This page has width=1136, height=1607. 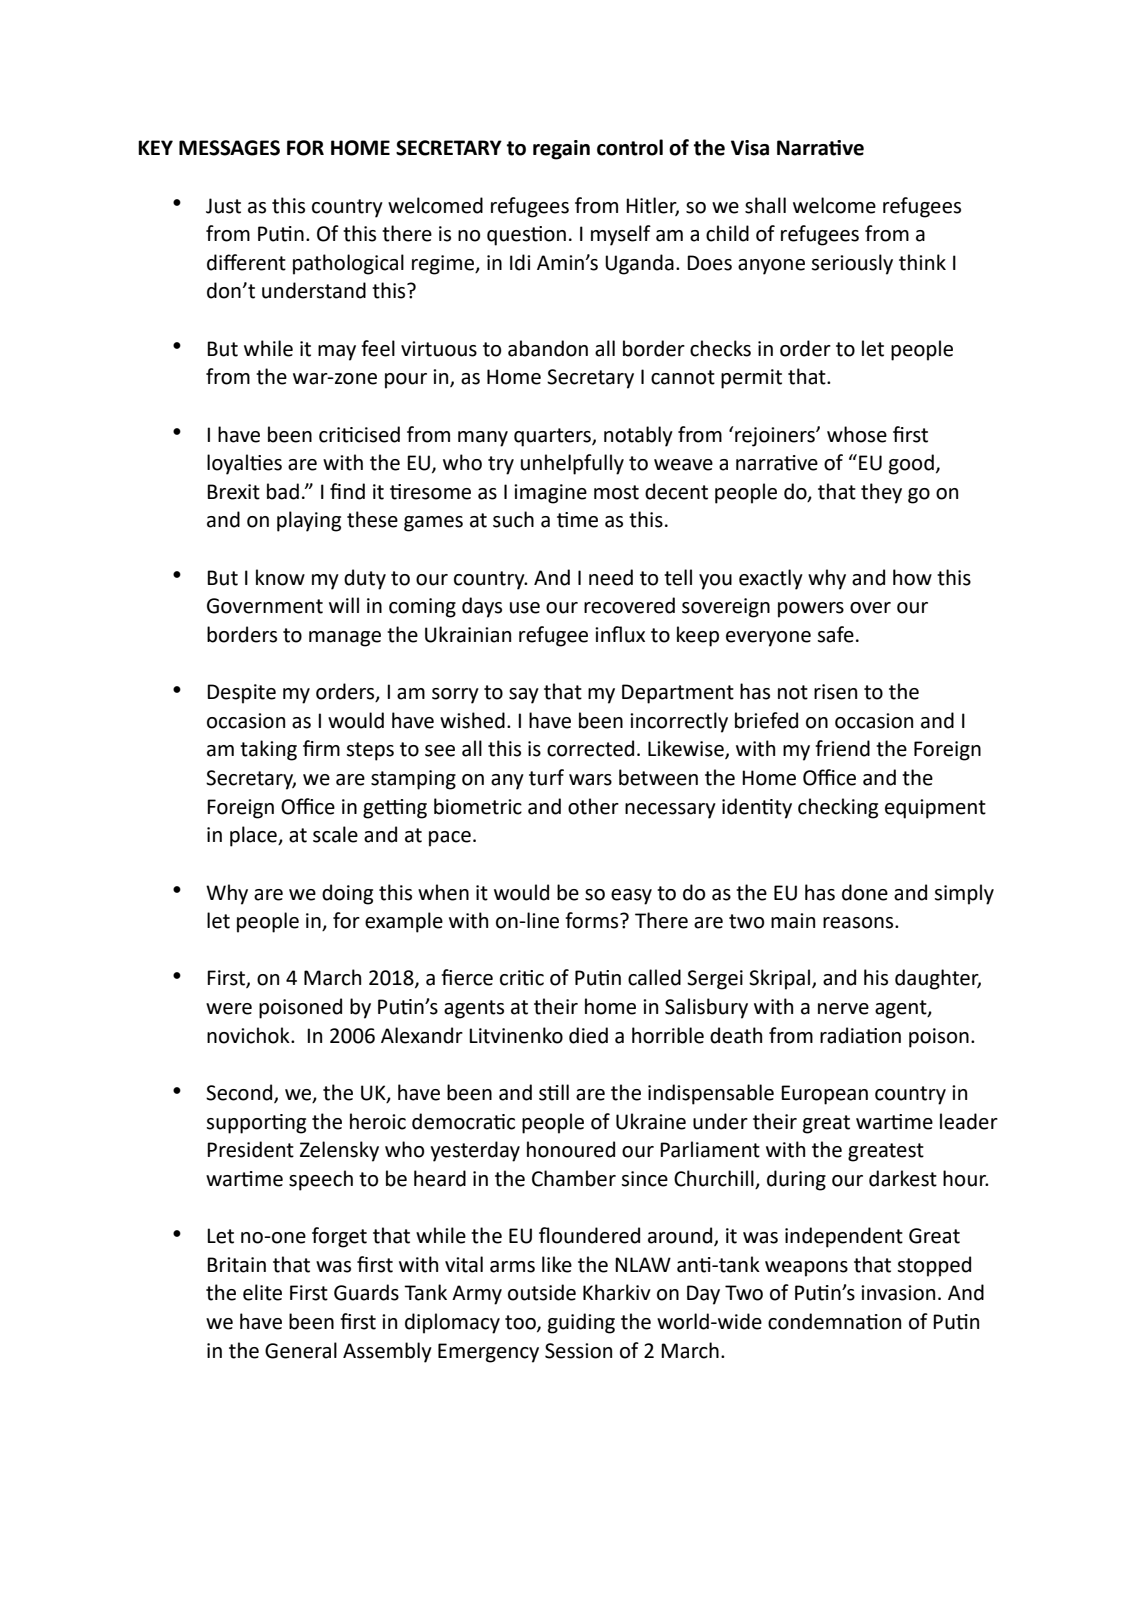 I want to click on regain, so click(x=561, y=150).
